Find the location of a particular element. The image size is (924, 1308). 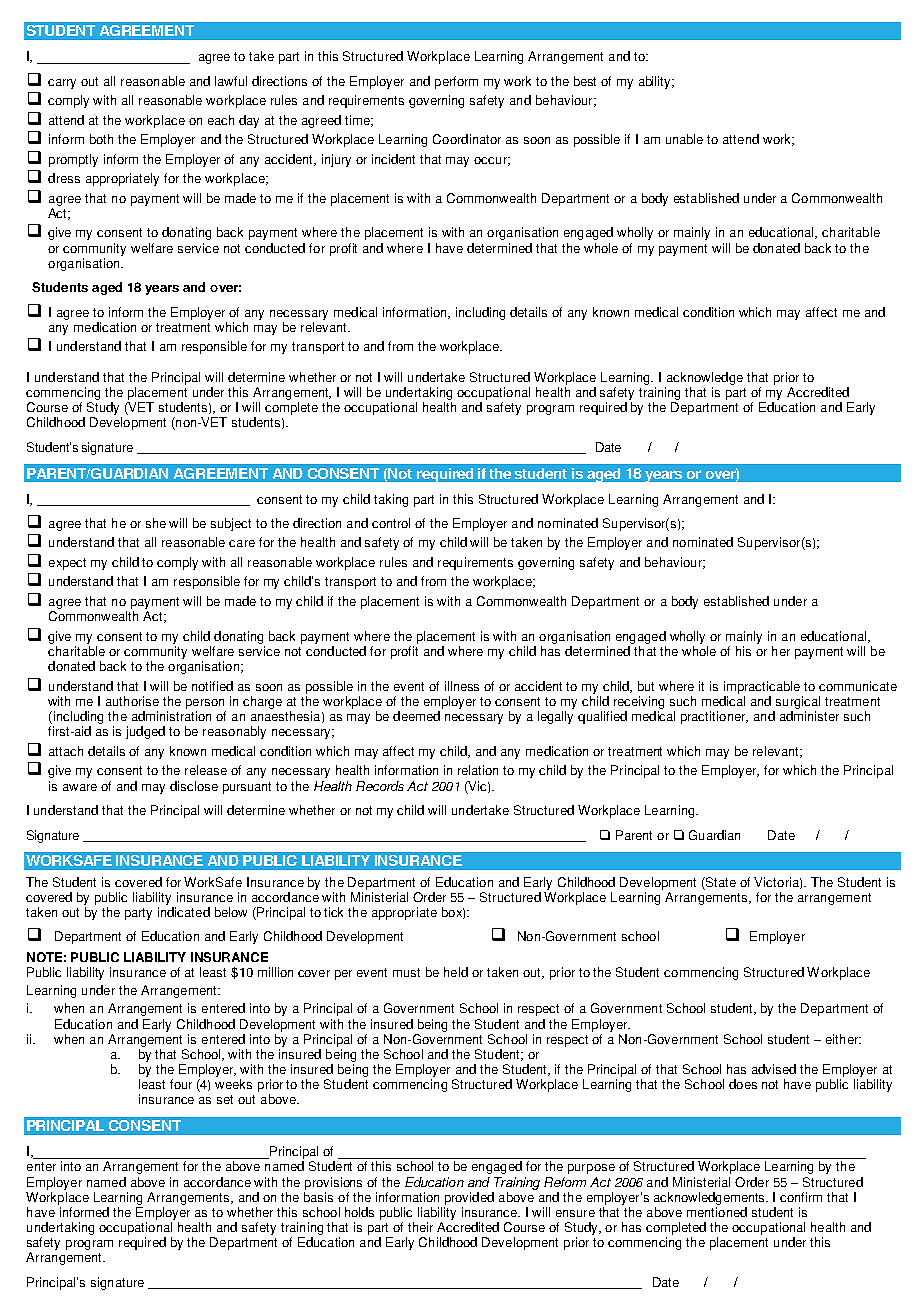

control is located at coordinates (391, 523).
